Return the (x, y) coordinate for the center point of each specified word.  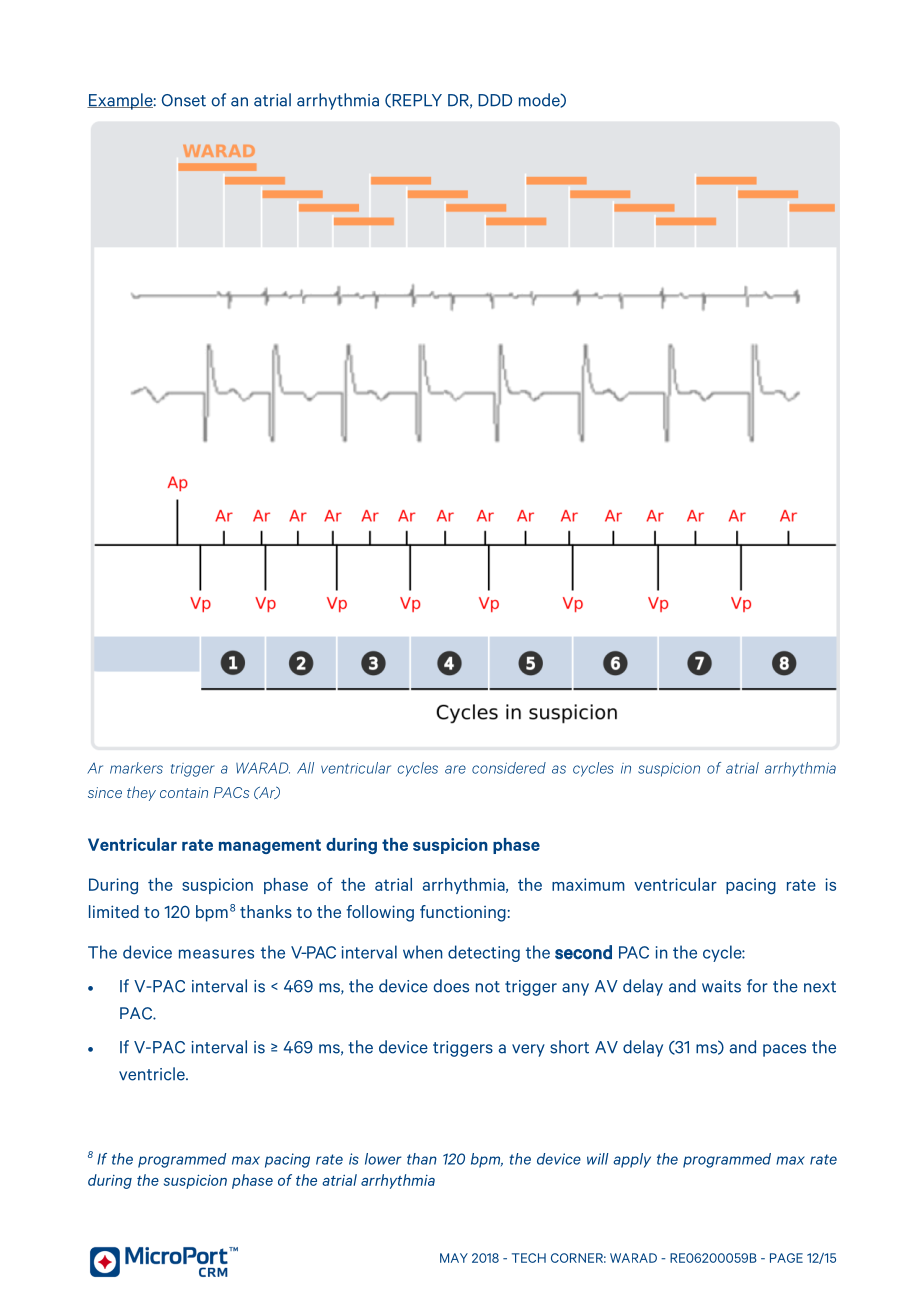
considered (509, 768)
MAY (454, 1258)
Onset (184, 100)
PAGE (786, 1258)
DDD (495, 100)
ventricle (153, 1074)
